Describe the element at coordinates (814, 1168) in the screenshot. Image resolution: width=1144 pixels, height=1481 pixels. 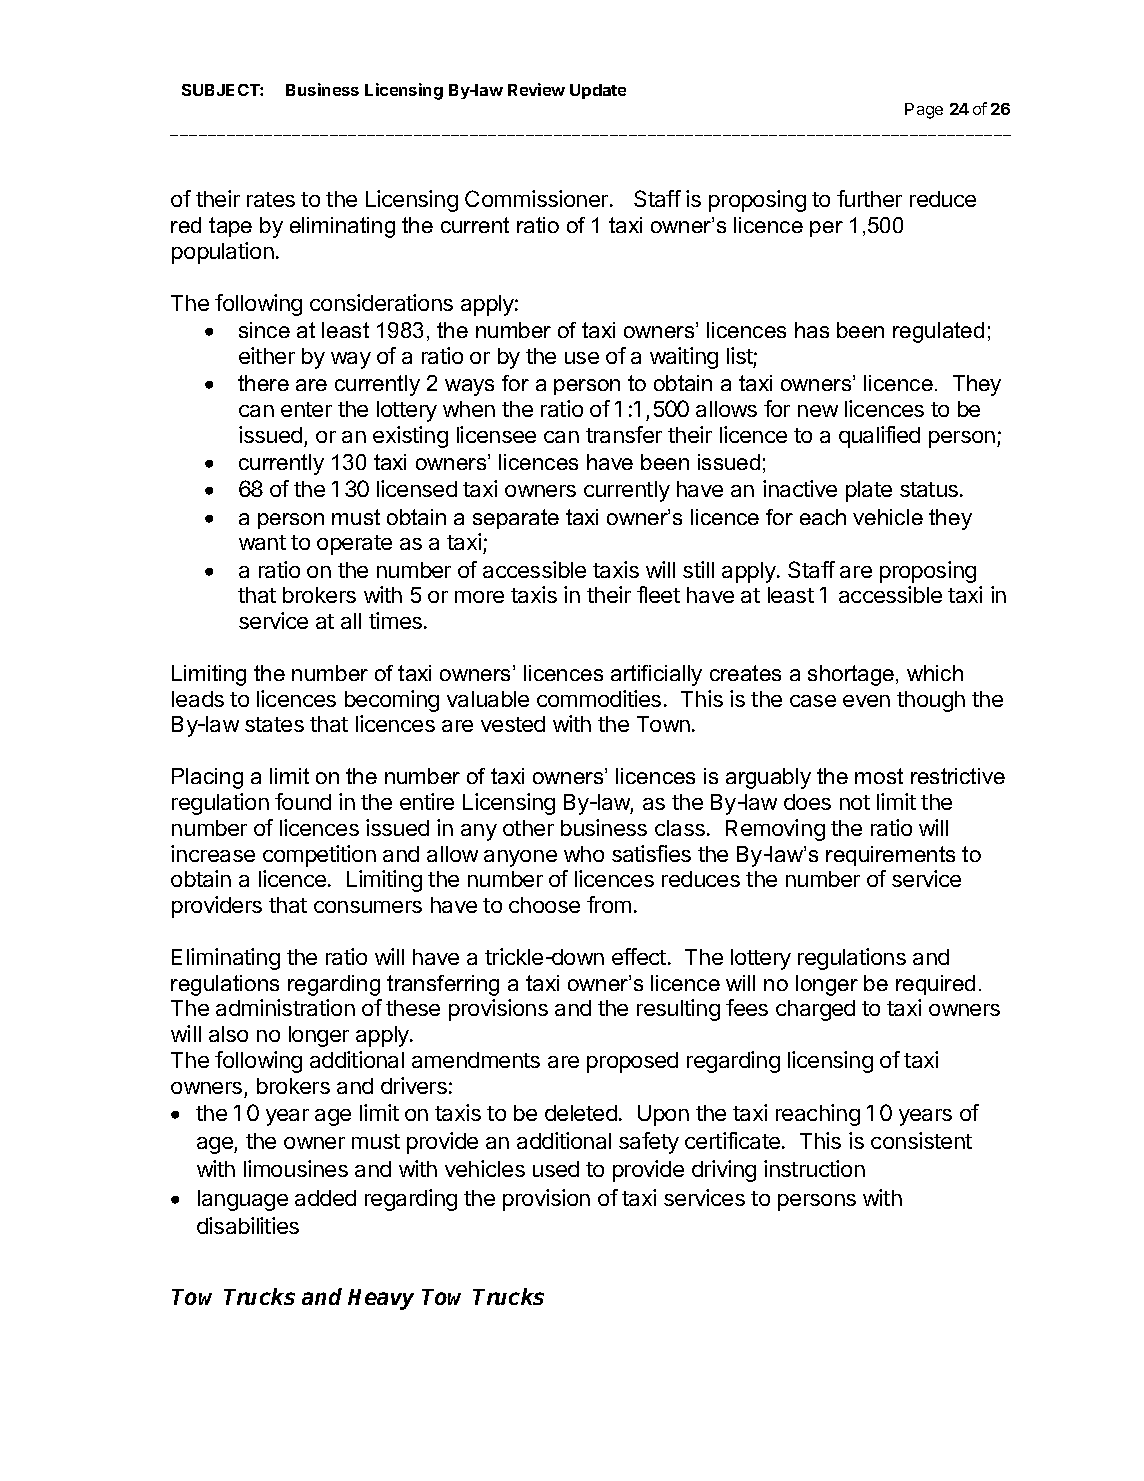
I see `instruction` at that location.
